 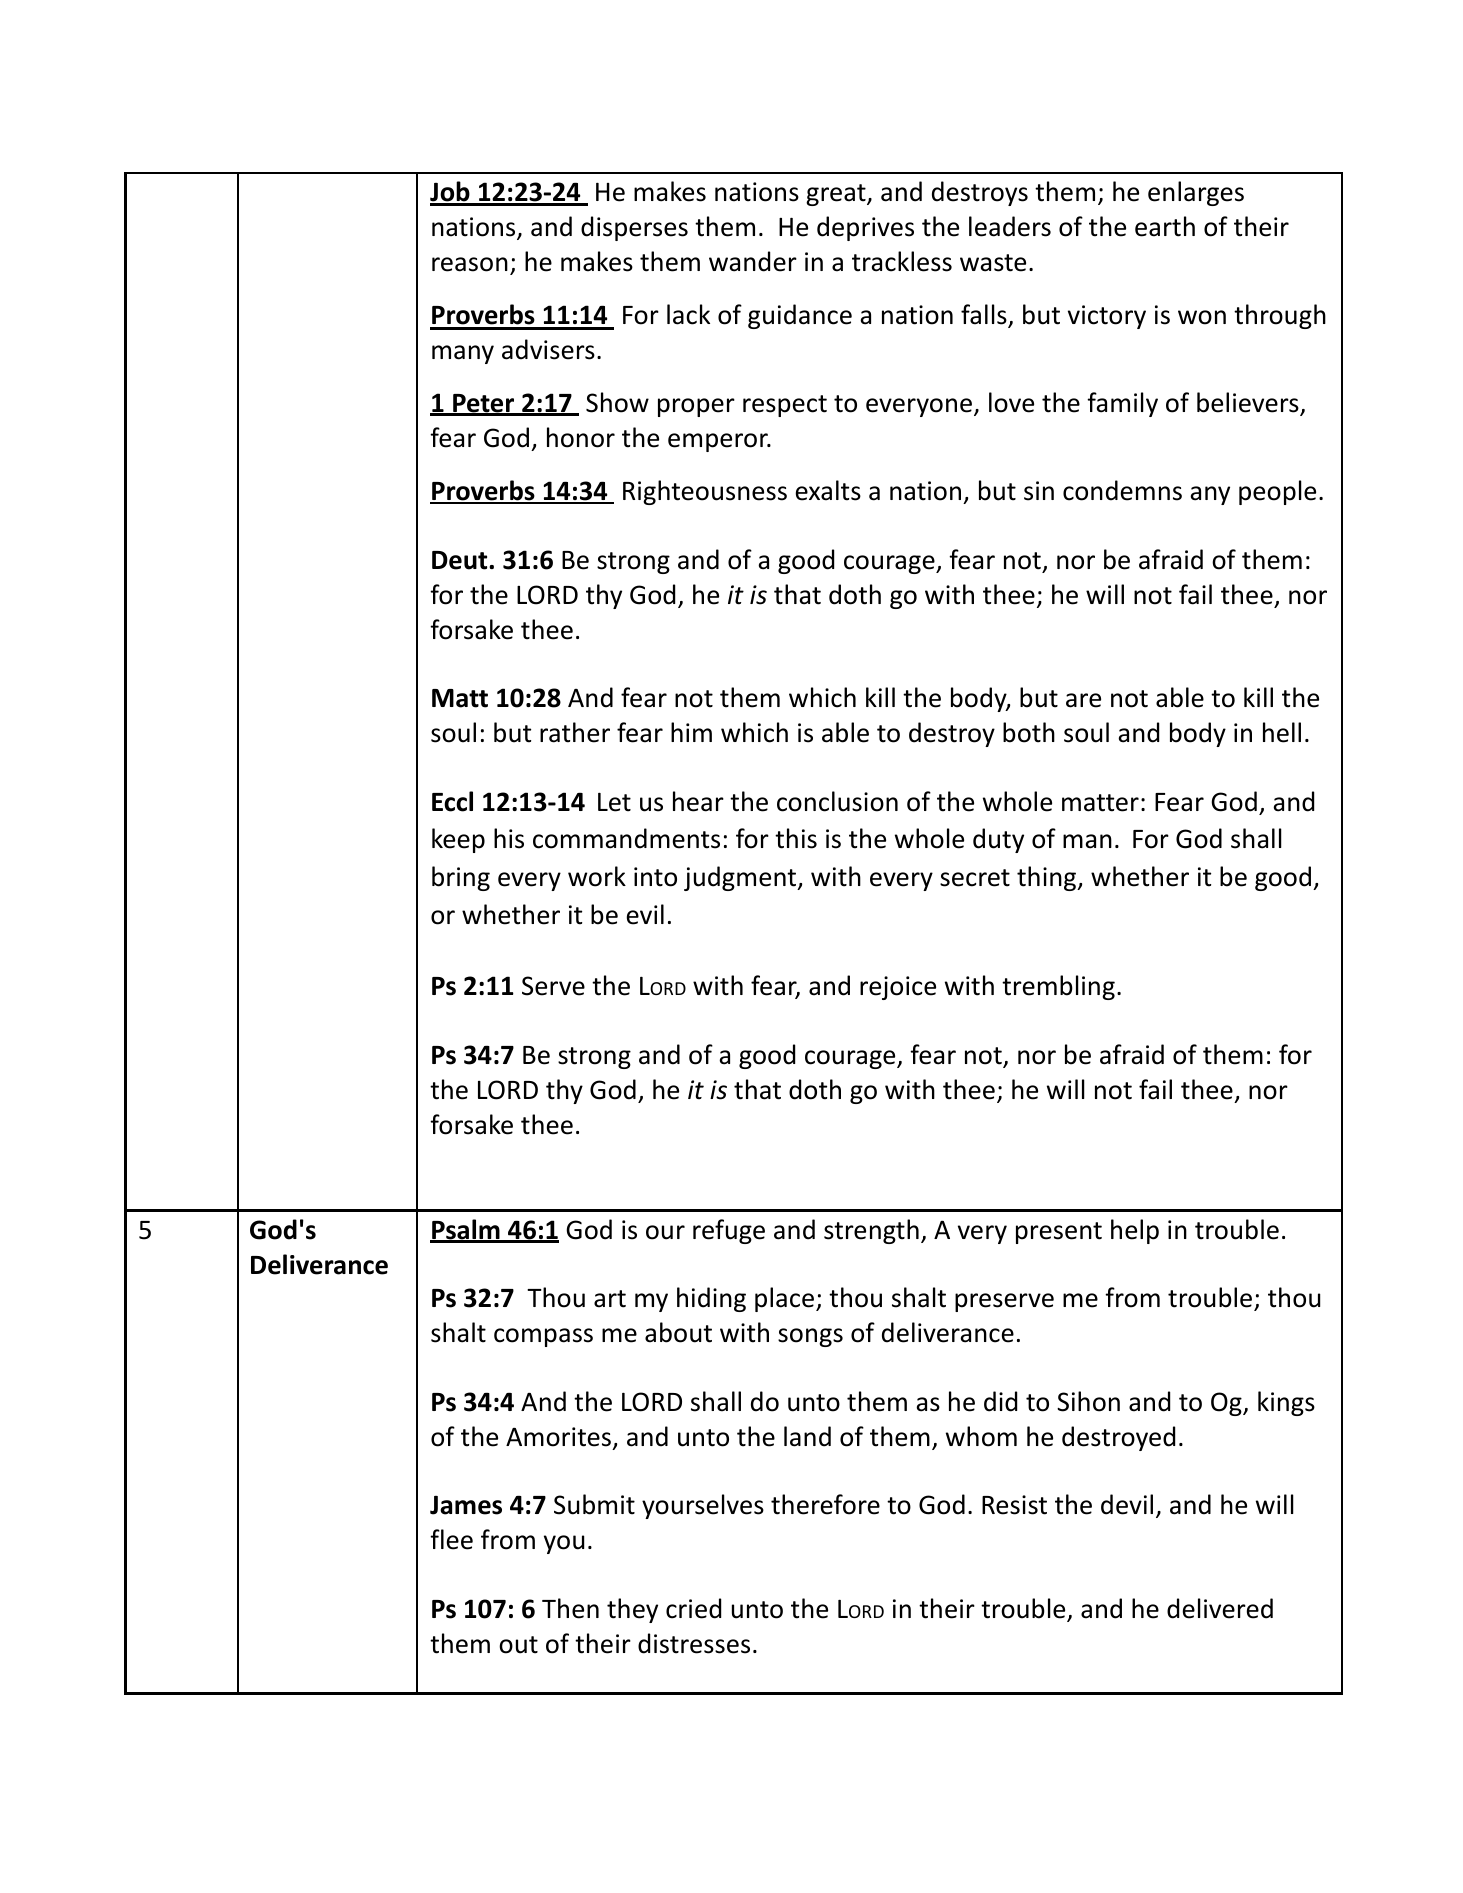 What do you see at coordinates (865, 228) in the page?
I see `deprives` at bounding box center [865, 228].
